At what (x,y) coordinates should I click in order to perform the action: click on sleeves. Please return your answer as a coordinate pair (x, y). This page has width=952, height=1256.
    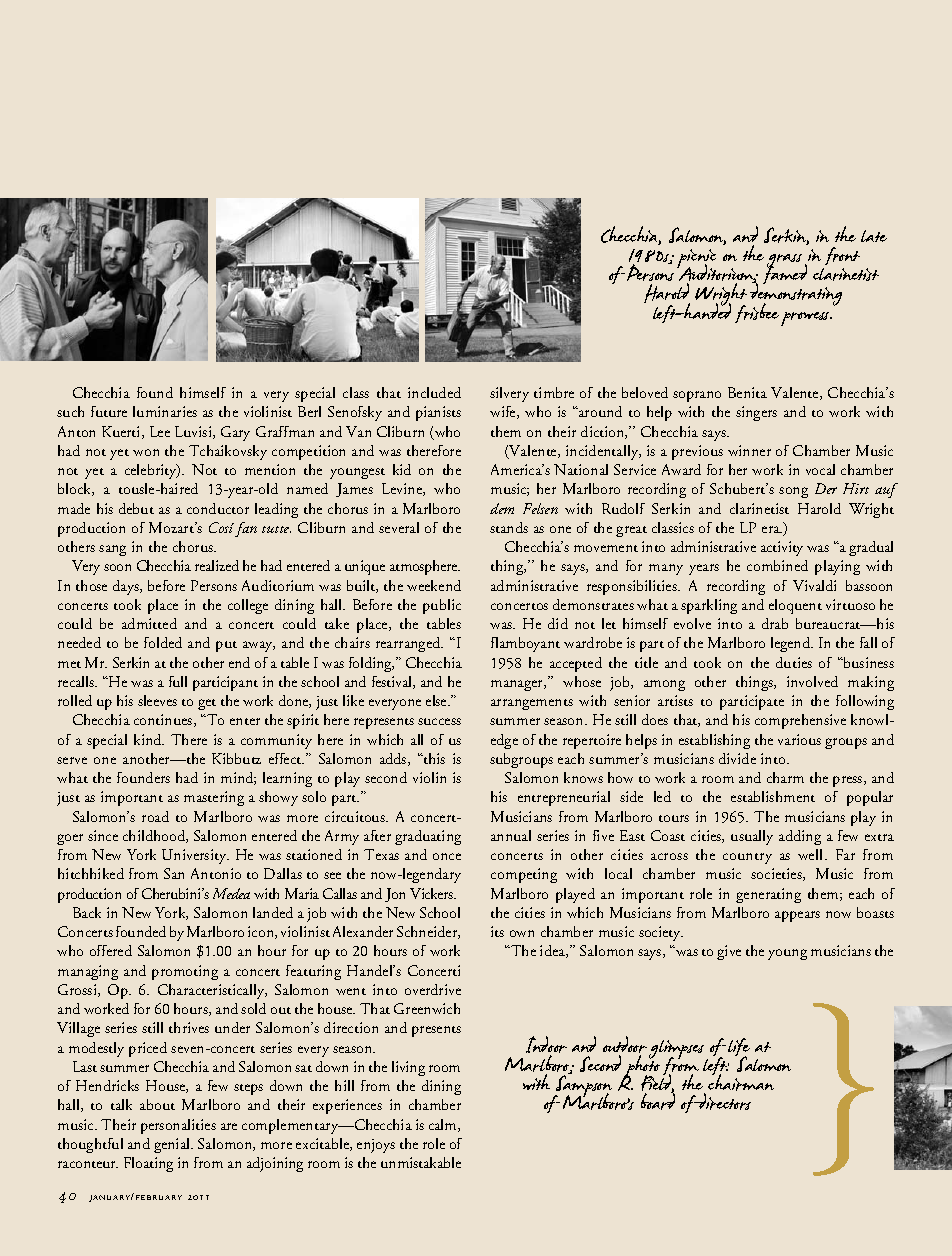
    Looking at the image, I should click on (157, 700).
